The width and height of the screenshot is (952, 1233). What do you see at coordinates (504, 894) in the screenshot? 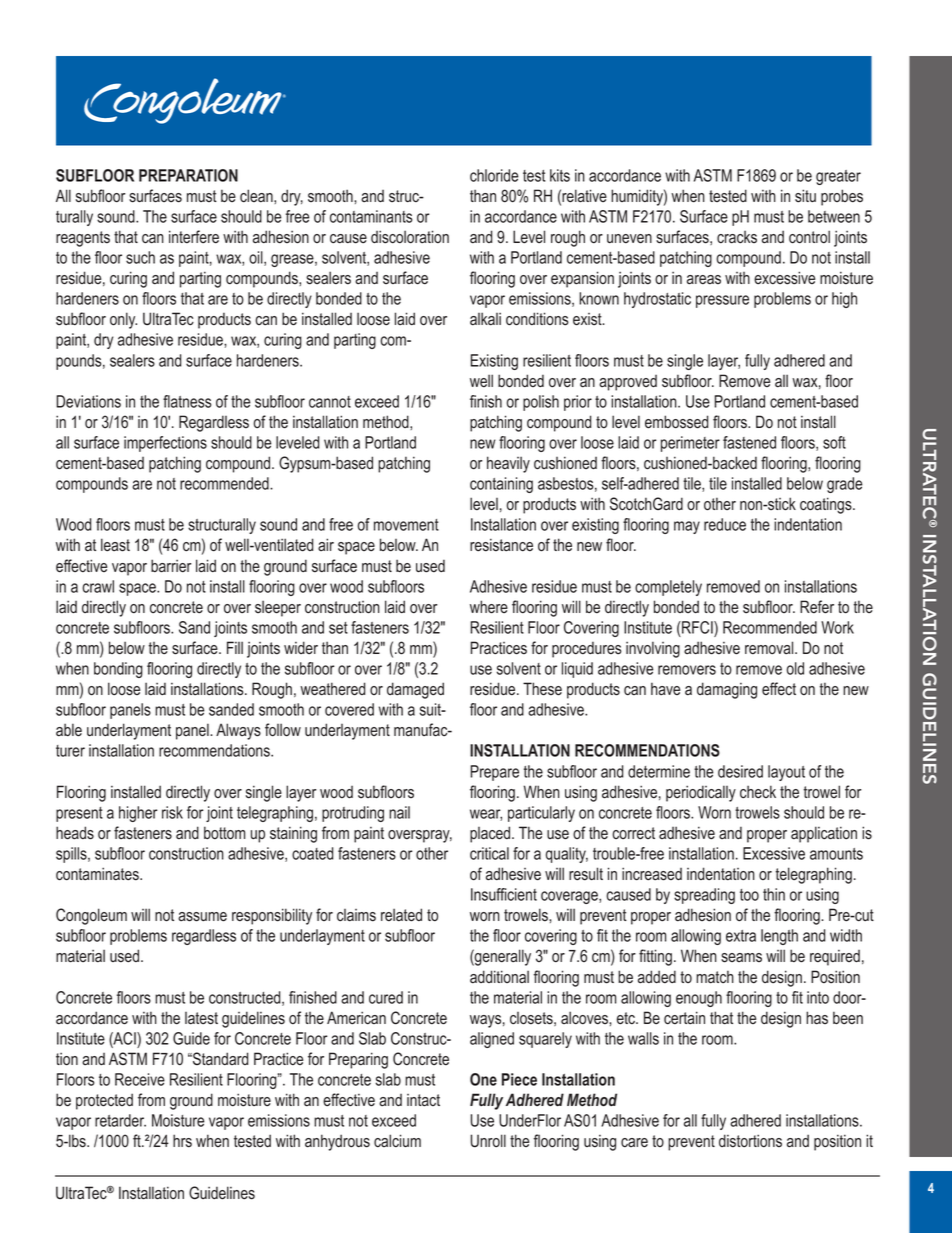
I see `Insufficient` at bounding box center [504, 894].
